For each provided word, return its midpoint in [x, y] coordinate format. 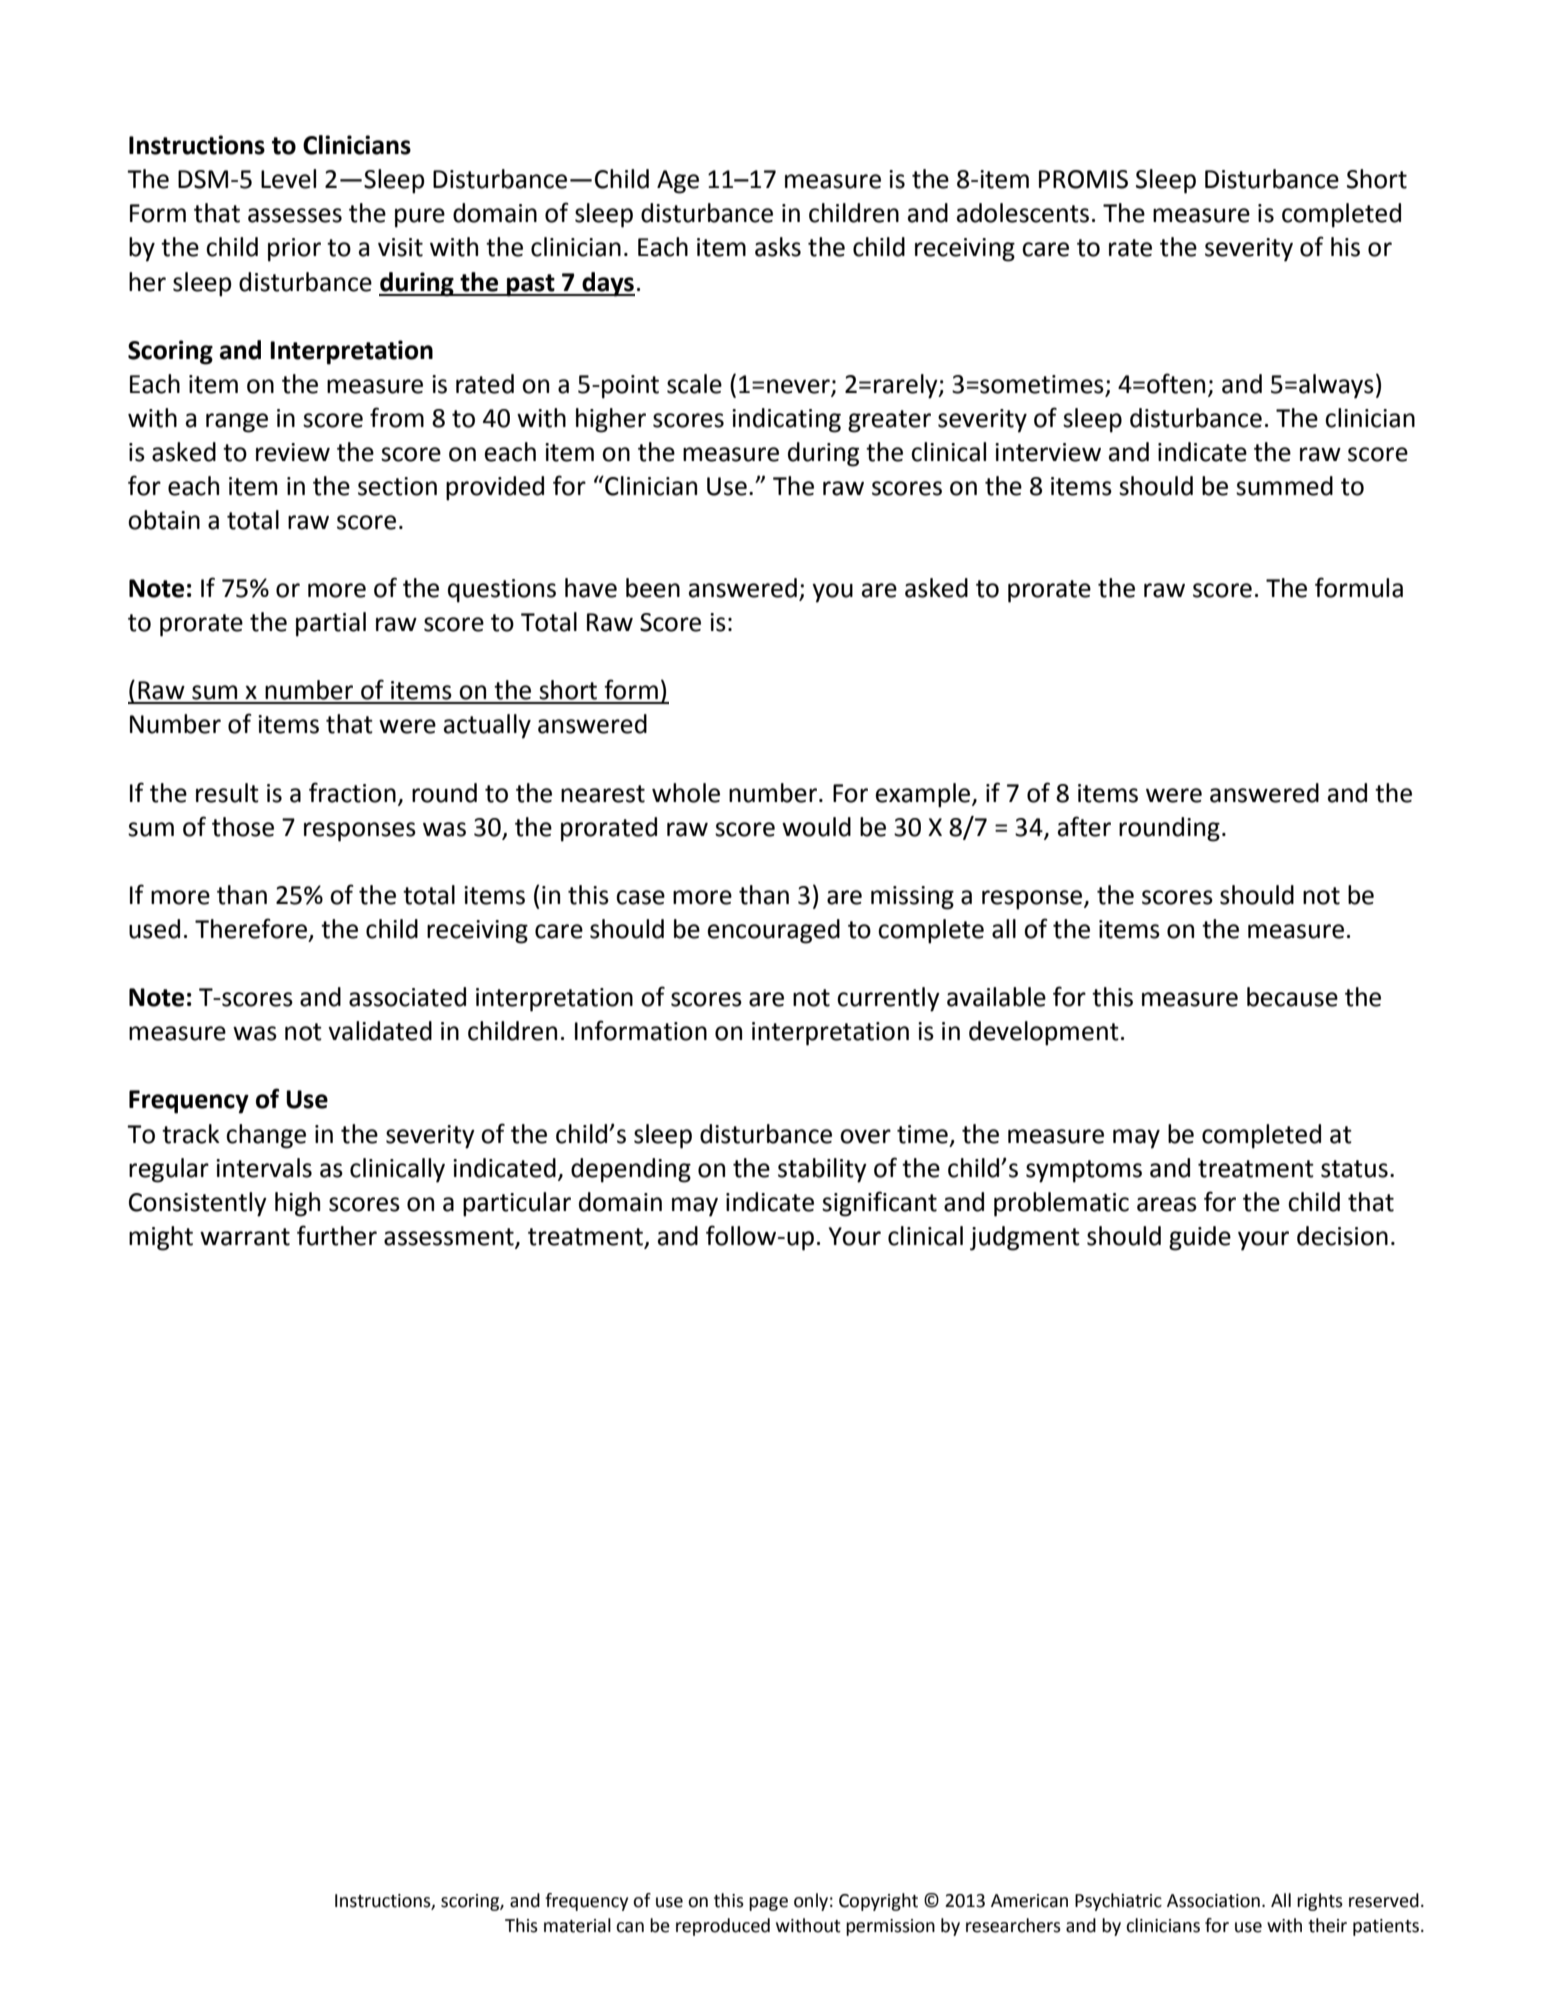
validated [380, 1031]
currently [888, 999]
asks [778, 247]
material [577, 1925]
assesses [295, 215]
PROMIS [1083, 179]
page [768, 1904]
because [1292, 997]
